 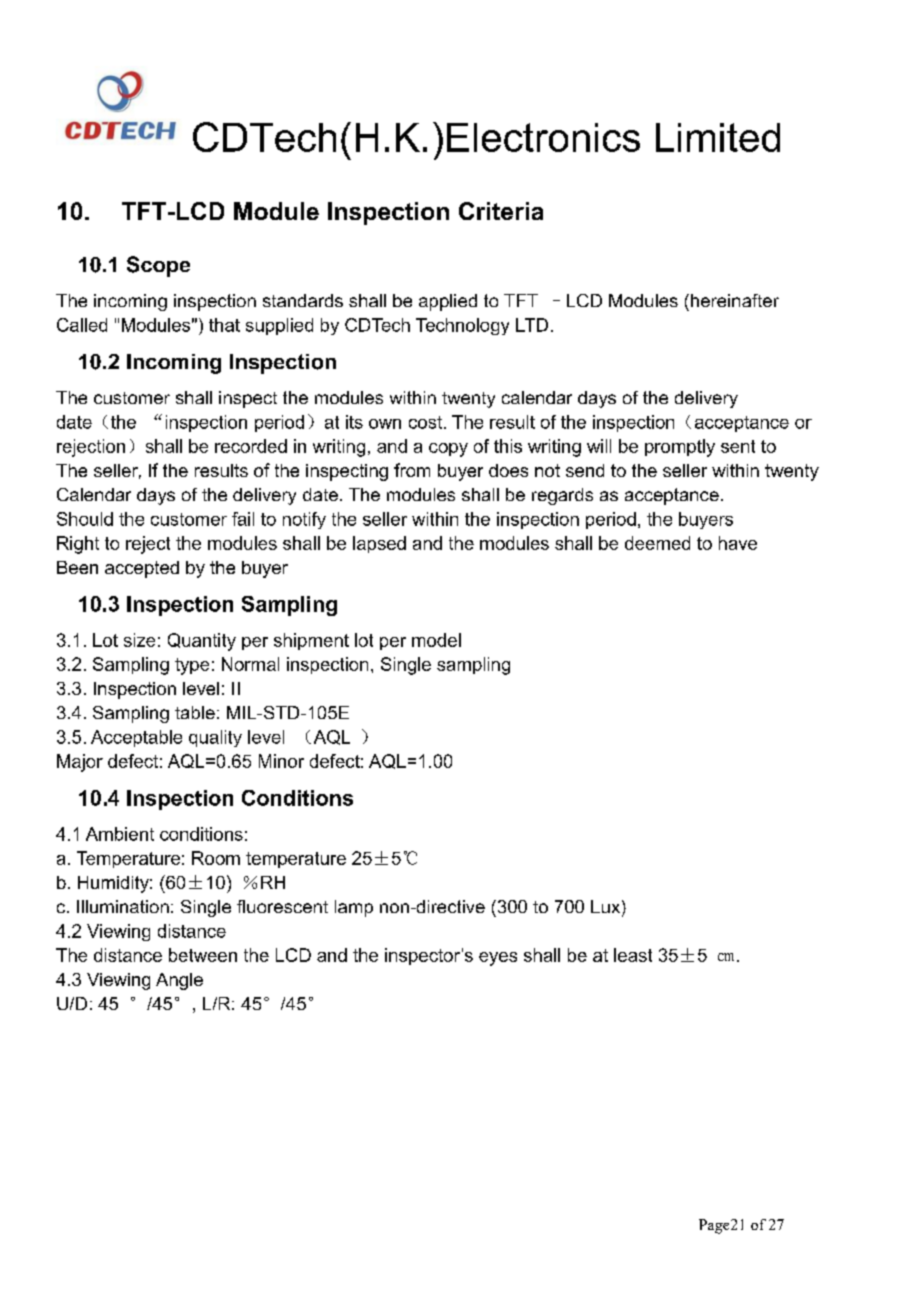 I want to click on Angle, so click(x=179, y=981).
